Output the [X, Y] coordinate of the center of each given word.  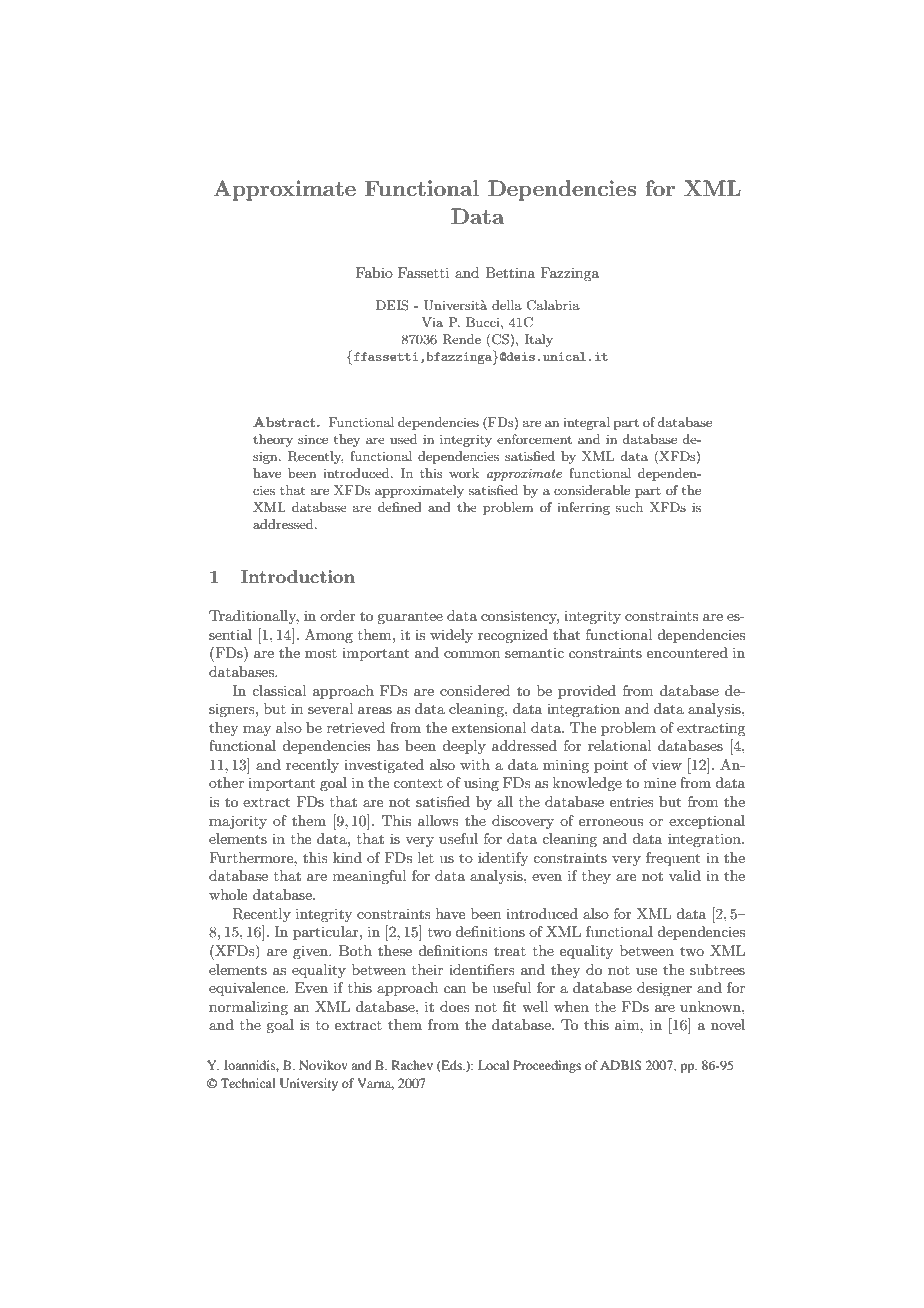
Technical [248, 1083]
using [481, 784]
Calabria [553, 305]
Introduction [298, 576]
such [629, 507]
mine [660, 782]
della [507, 305]
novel [728, 1024]
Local [493, 1065]
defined [400, 507]
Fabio [374, 272]
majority [238, 822]
